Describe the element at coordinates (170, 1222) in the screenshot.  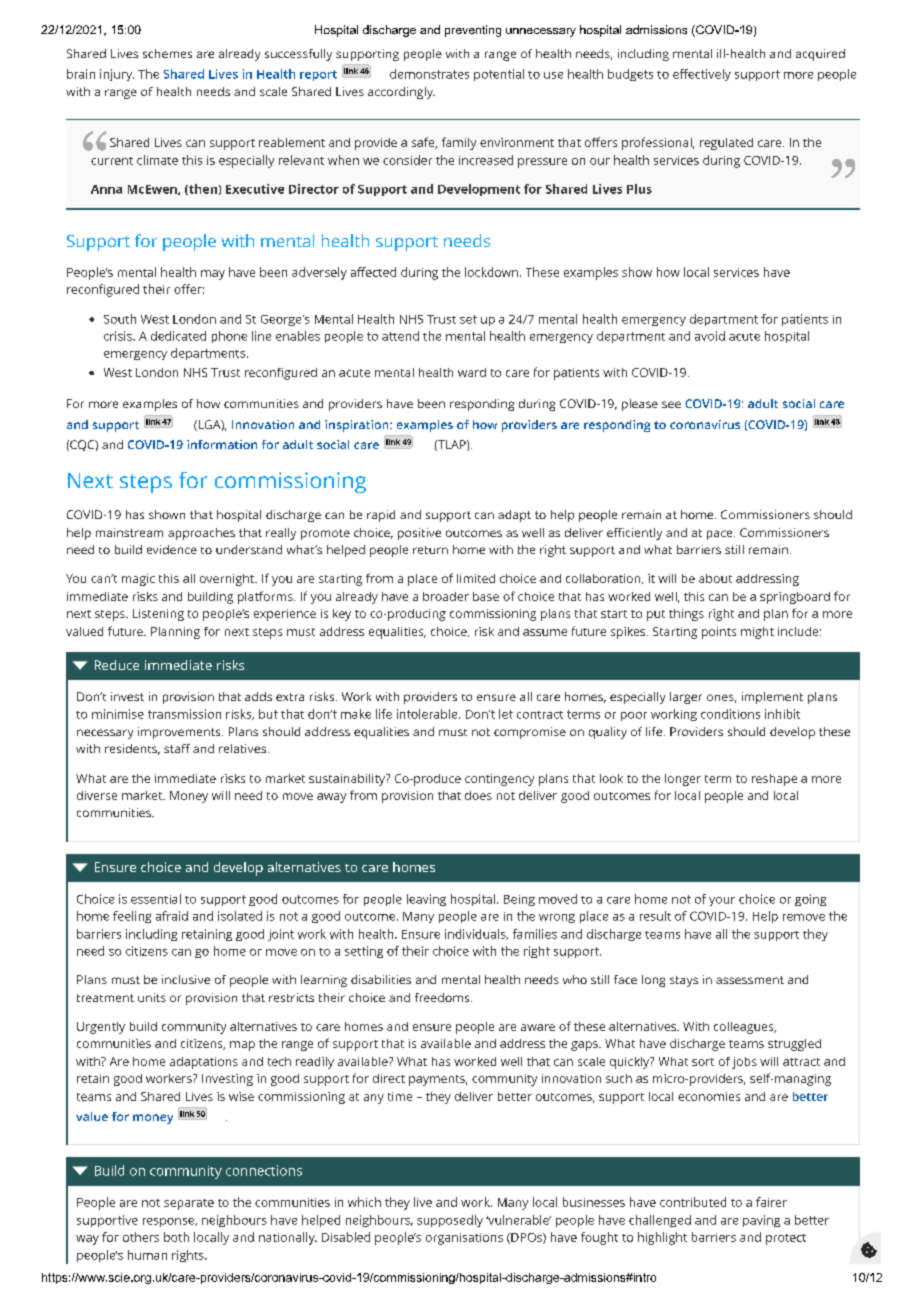
I see `response` at that location.
